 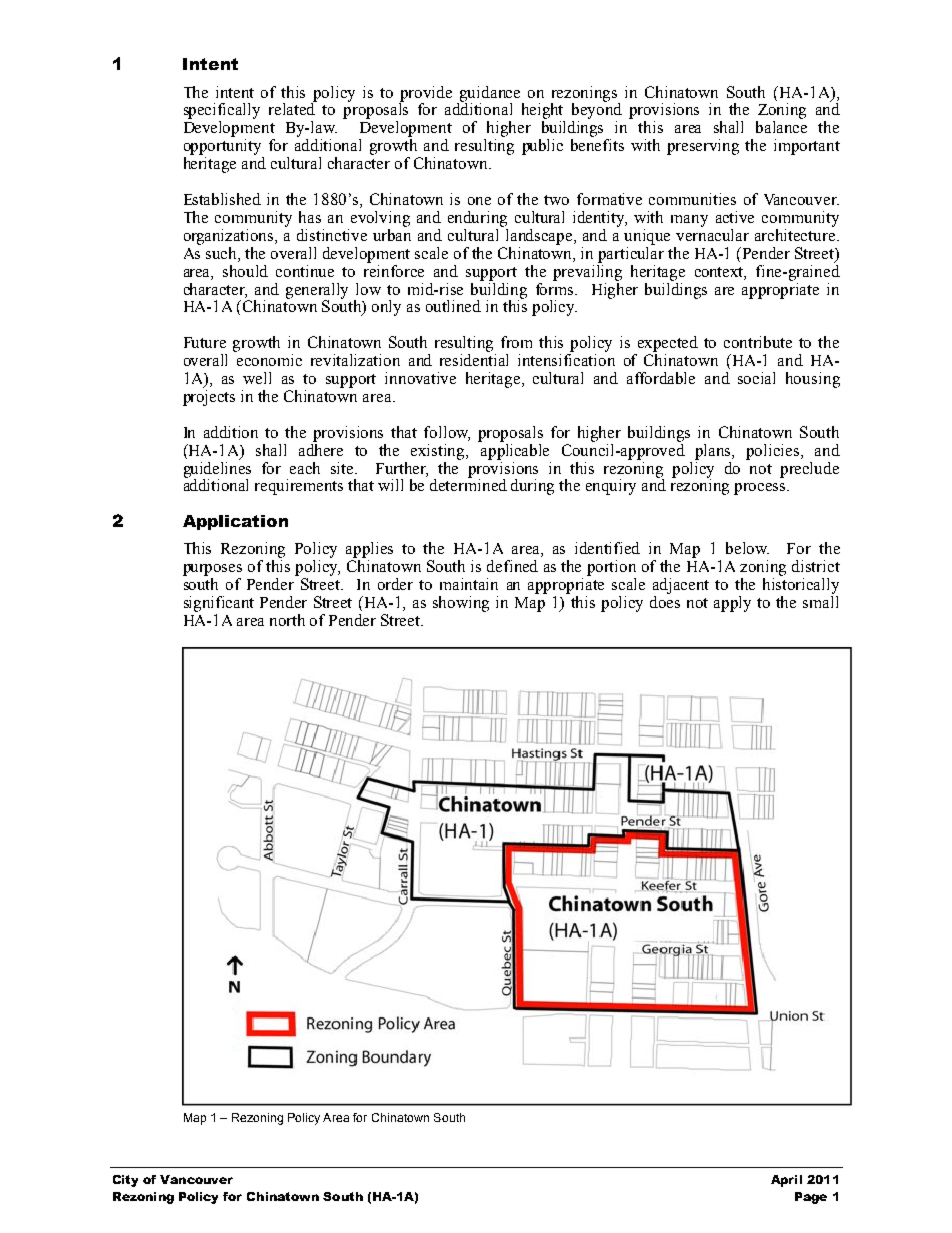 What do you see at coordinates (786, 1181) in the screenshot?
I see `April` at bounding box center [786, 1181].
